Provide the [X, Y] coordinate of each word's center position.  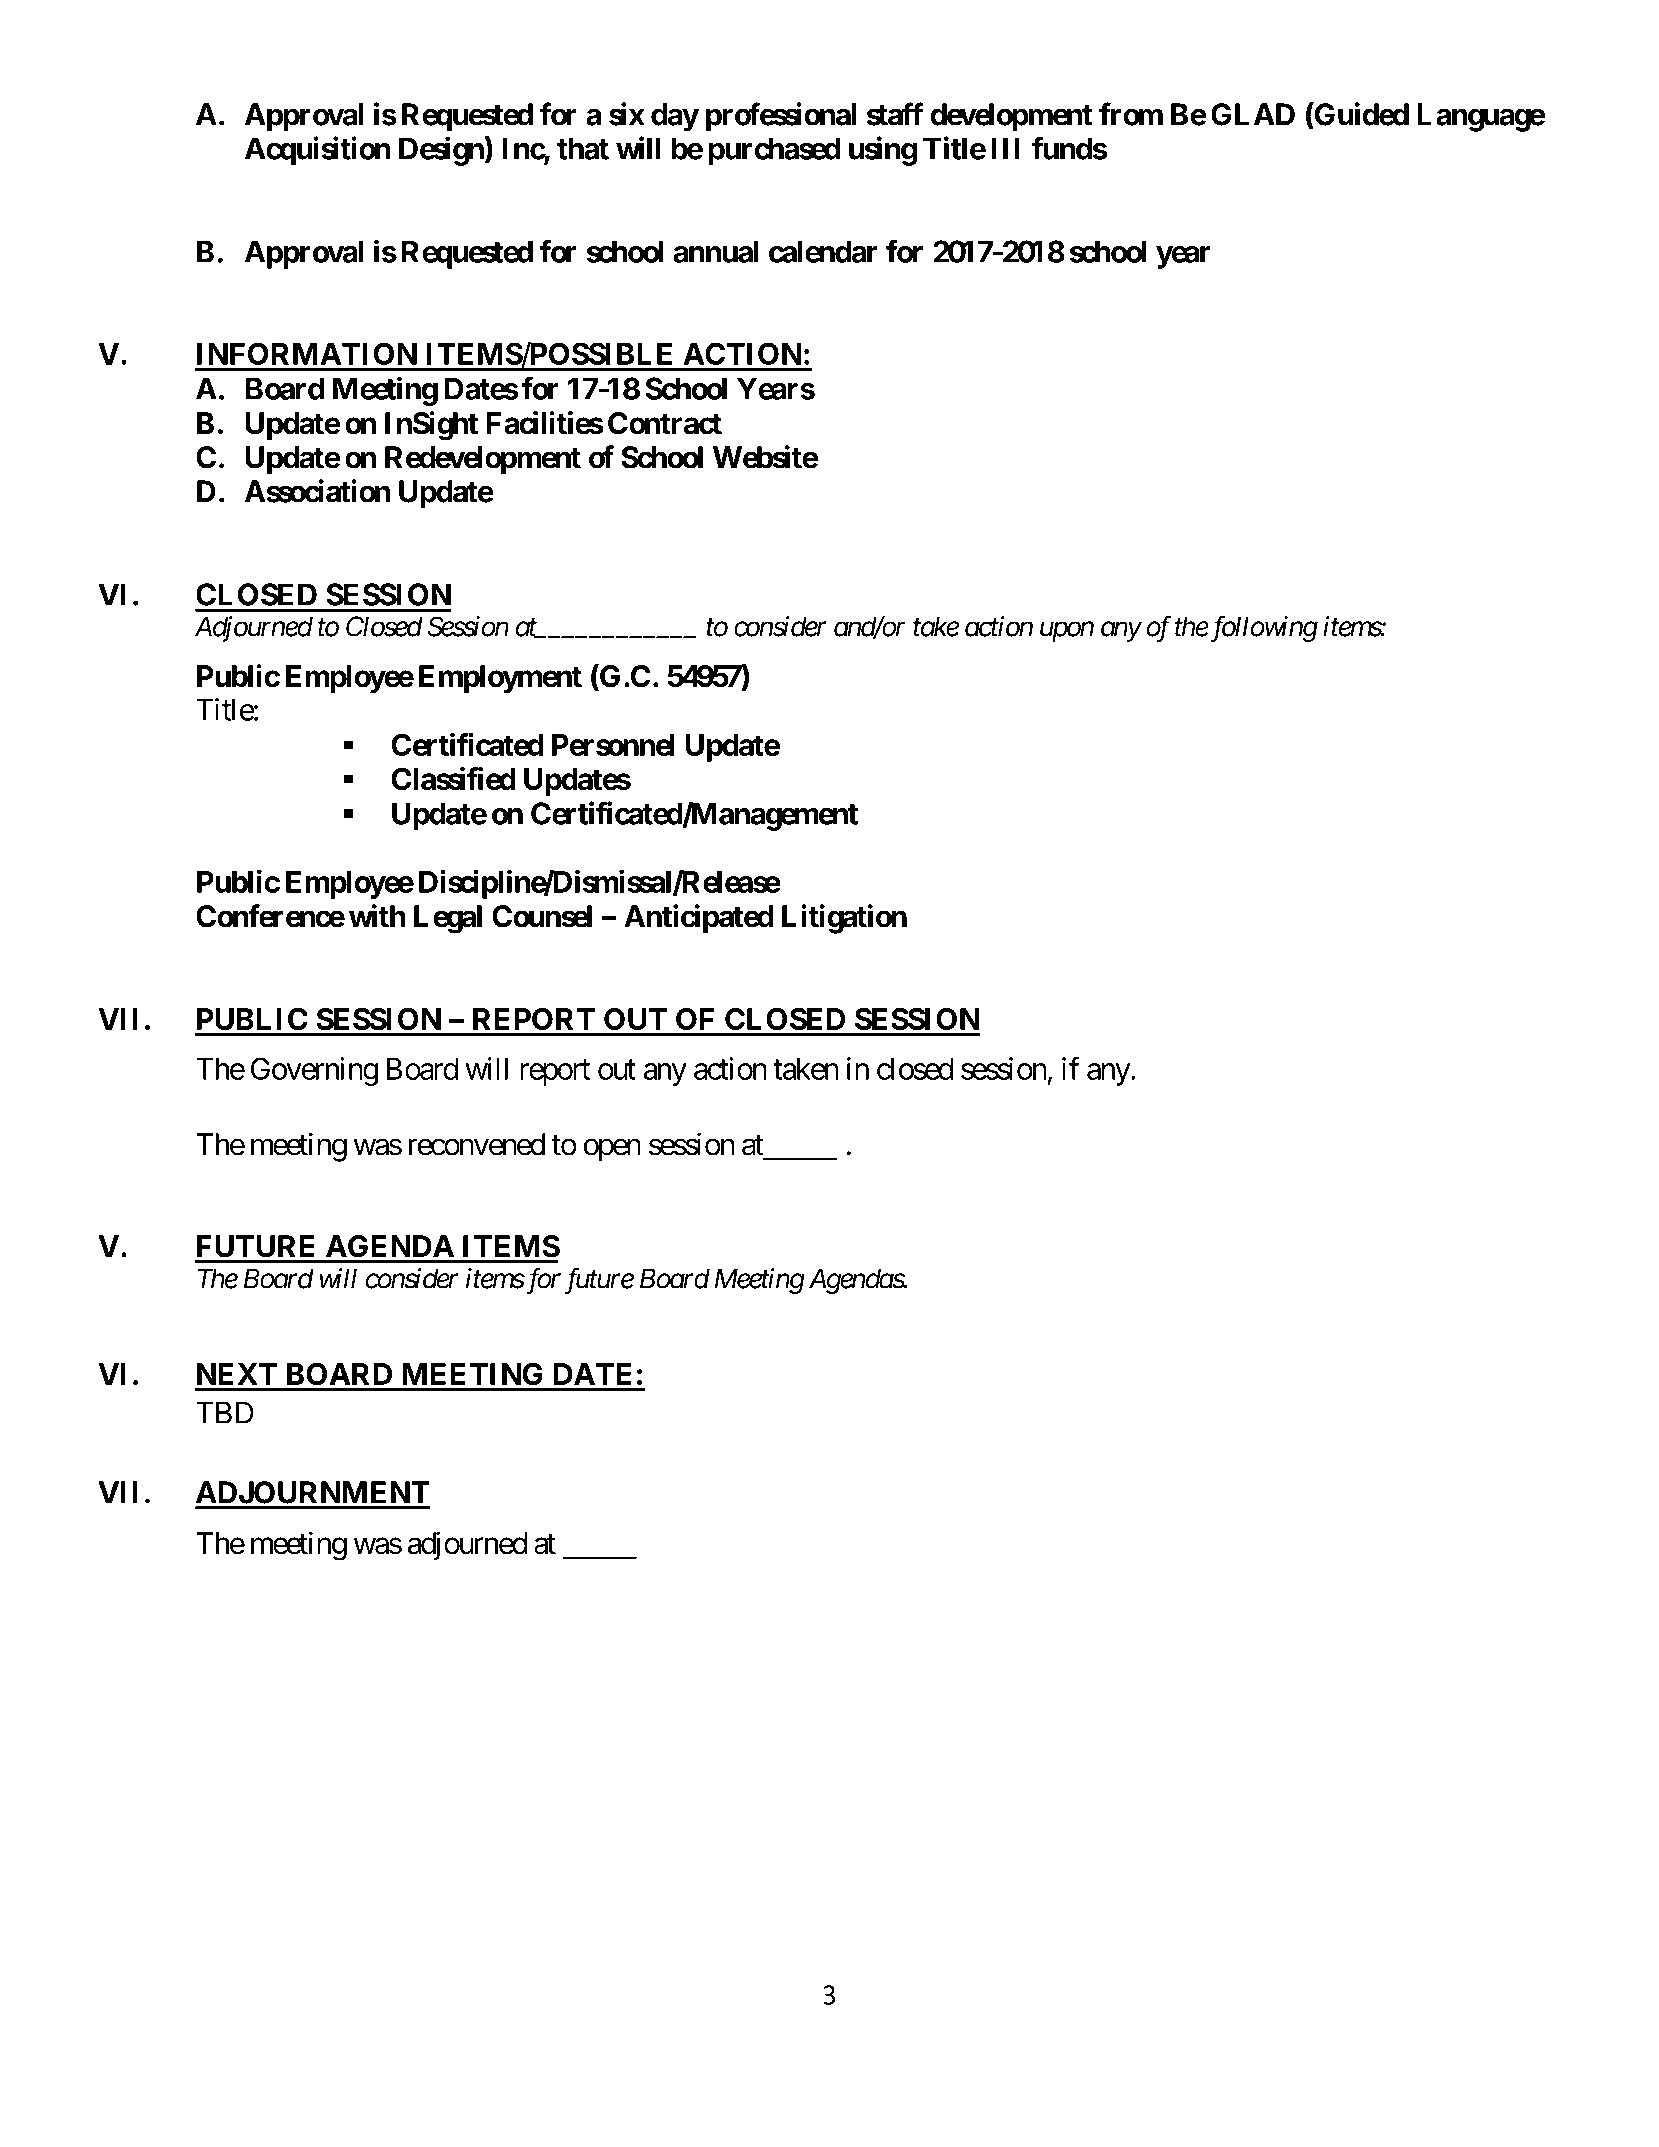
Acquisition [318, 151]
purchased [775, 151]
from [1131, 114]
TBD [225, 1412]
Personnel [613, 745]
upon [1067, 632]
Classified [453, 778]
